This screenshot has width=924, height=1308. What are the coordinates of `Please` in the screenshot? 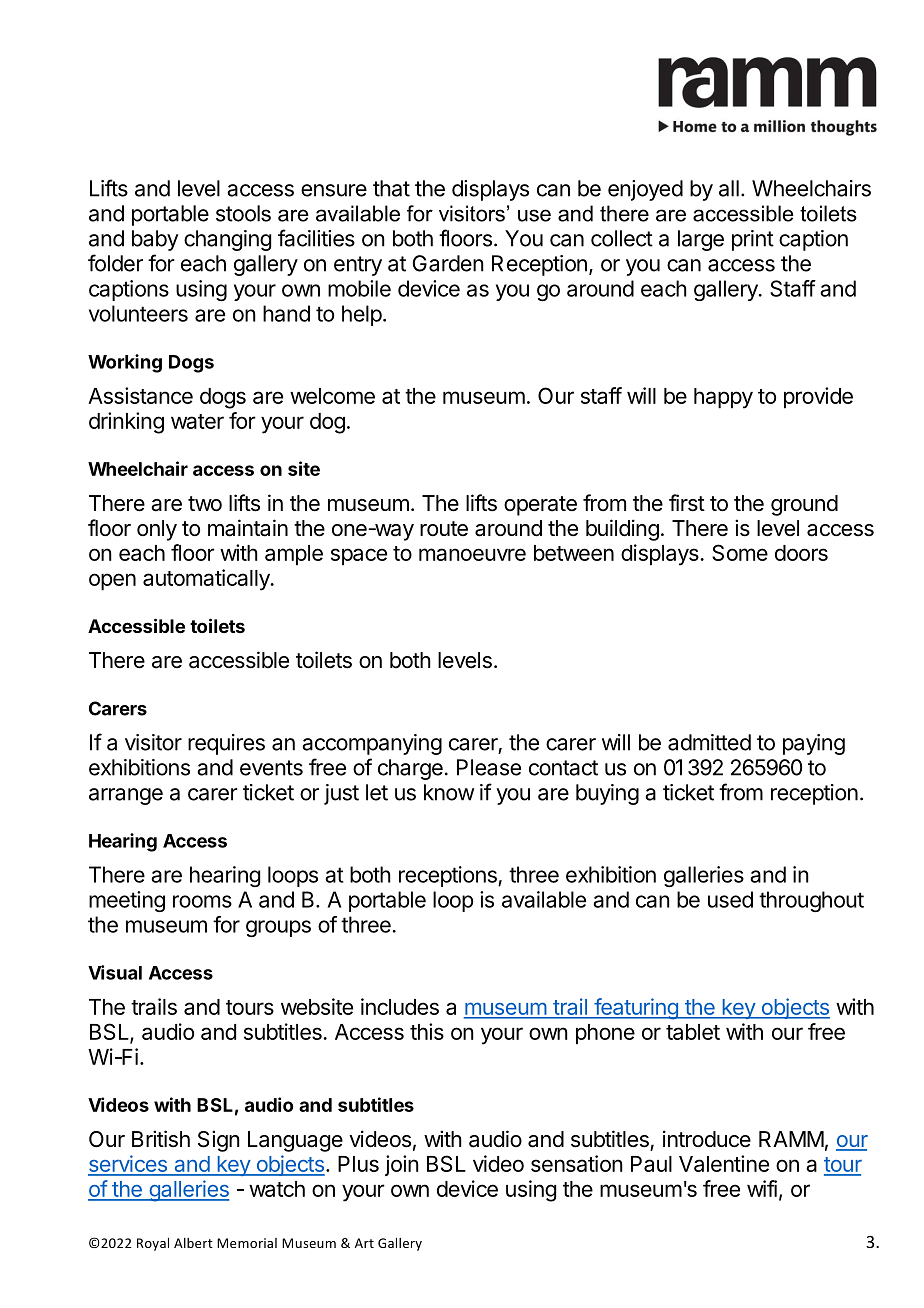 It's located at (489, 767).
